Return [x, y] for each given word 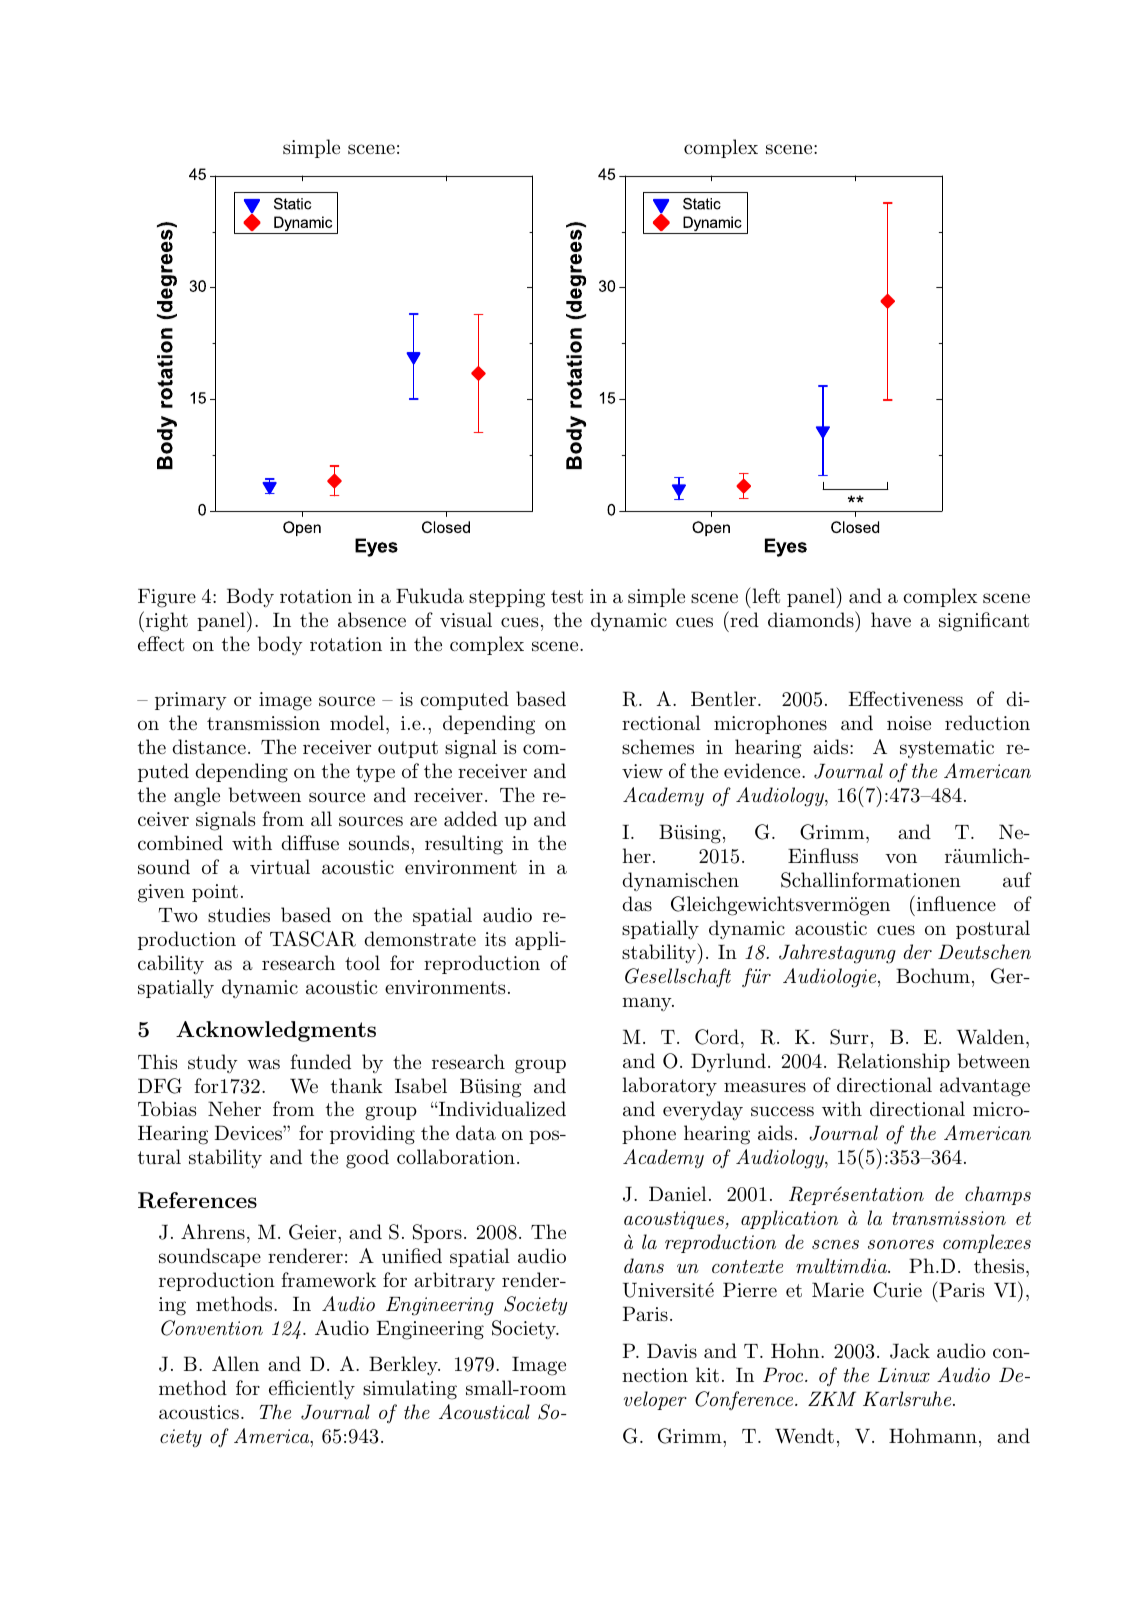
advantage [985, 1087]
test [567, 597]
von [901, 858]
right [167, 622]
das [637, 903]
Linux [904, 1374]
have [891, 619]
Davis [672, 1351]
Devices [249, 1133]
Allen [235, 1363]
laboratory [669, 1087]
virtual [280, 867]
